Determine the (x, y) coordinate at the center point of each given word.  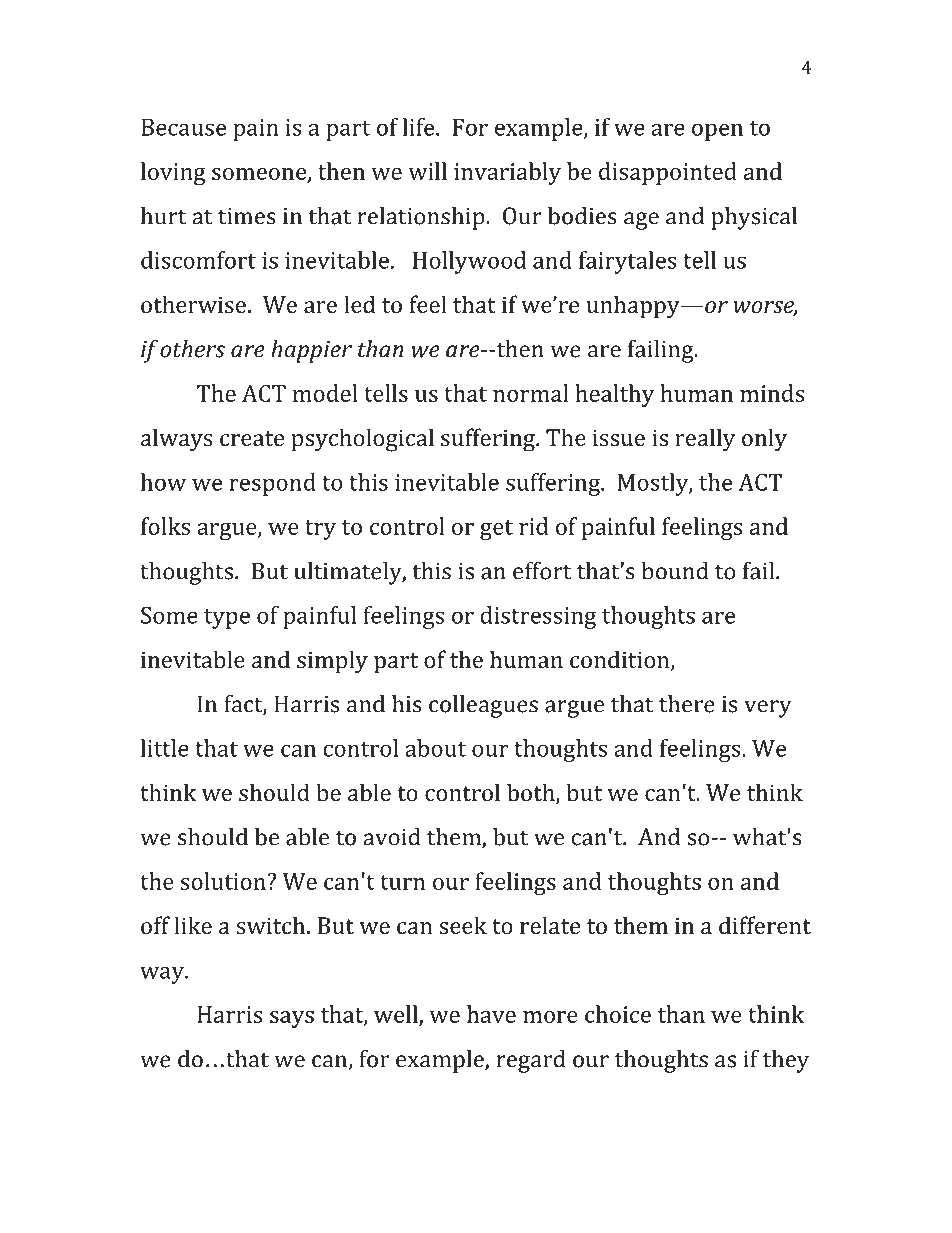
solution (224, 881)
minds (772, 393)
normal (530, 393)
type (227, 619)
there (687, 704)
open (717, 132)
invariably (507, 173)
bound (675, 571)
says (292, 1019)
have (491, 1014)
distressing (538, 617)
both (532, 793)
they (786, 1061)
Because (183, 127)
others (192, 349)
